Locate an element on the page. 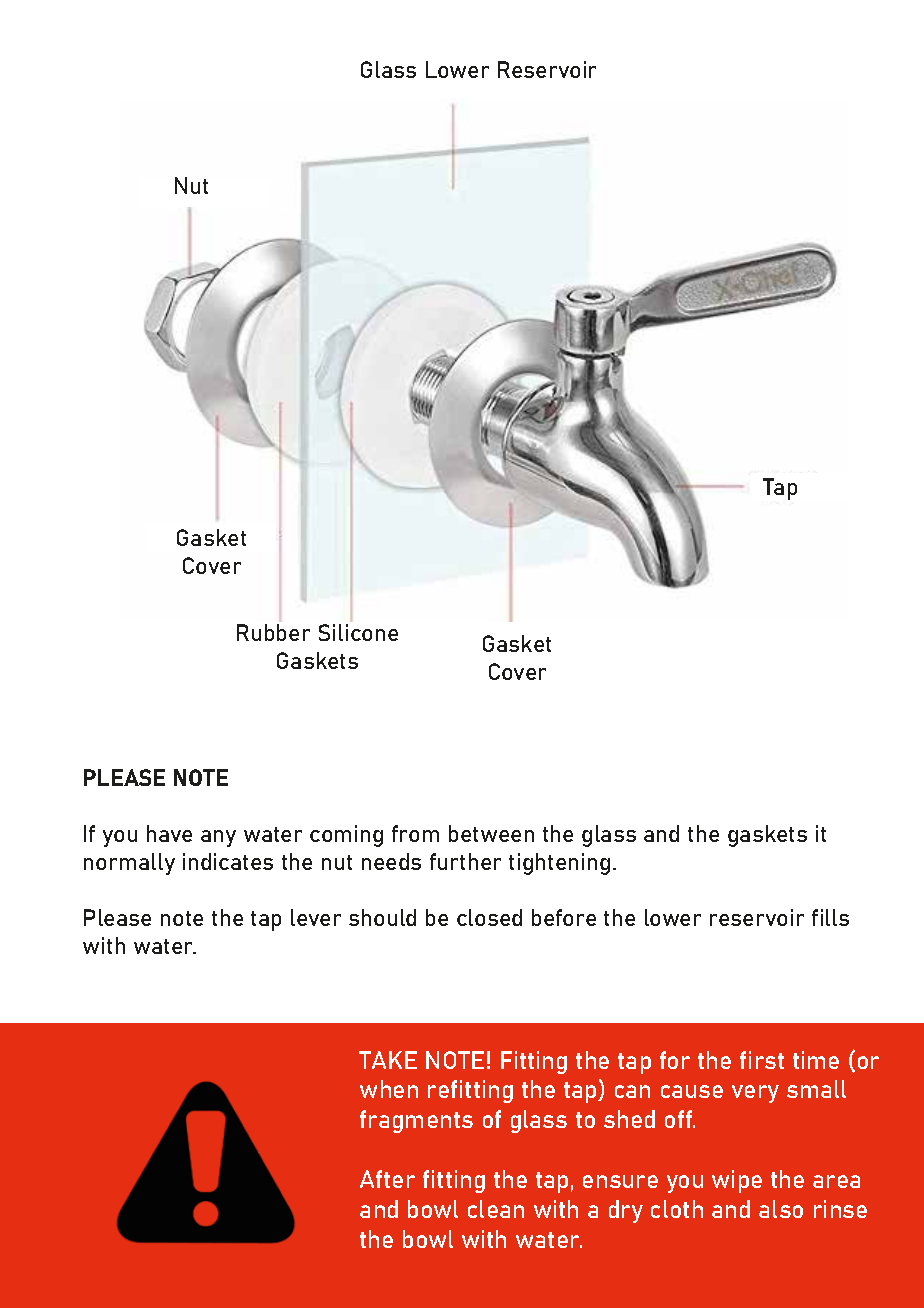 This page has width=924, height=1308. lever is located at coordinates (316, 917).
